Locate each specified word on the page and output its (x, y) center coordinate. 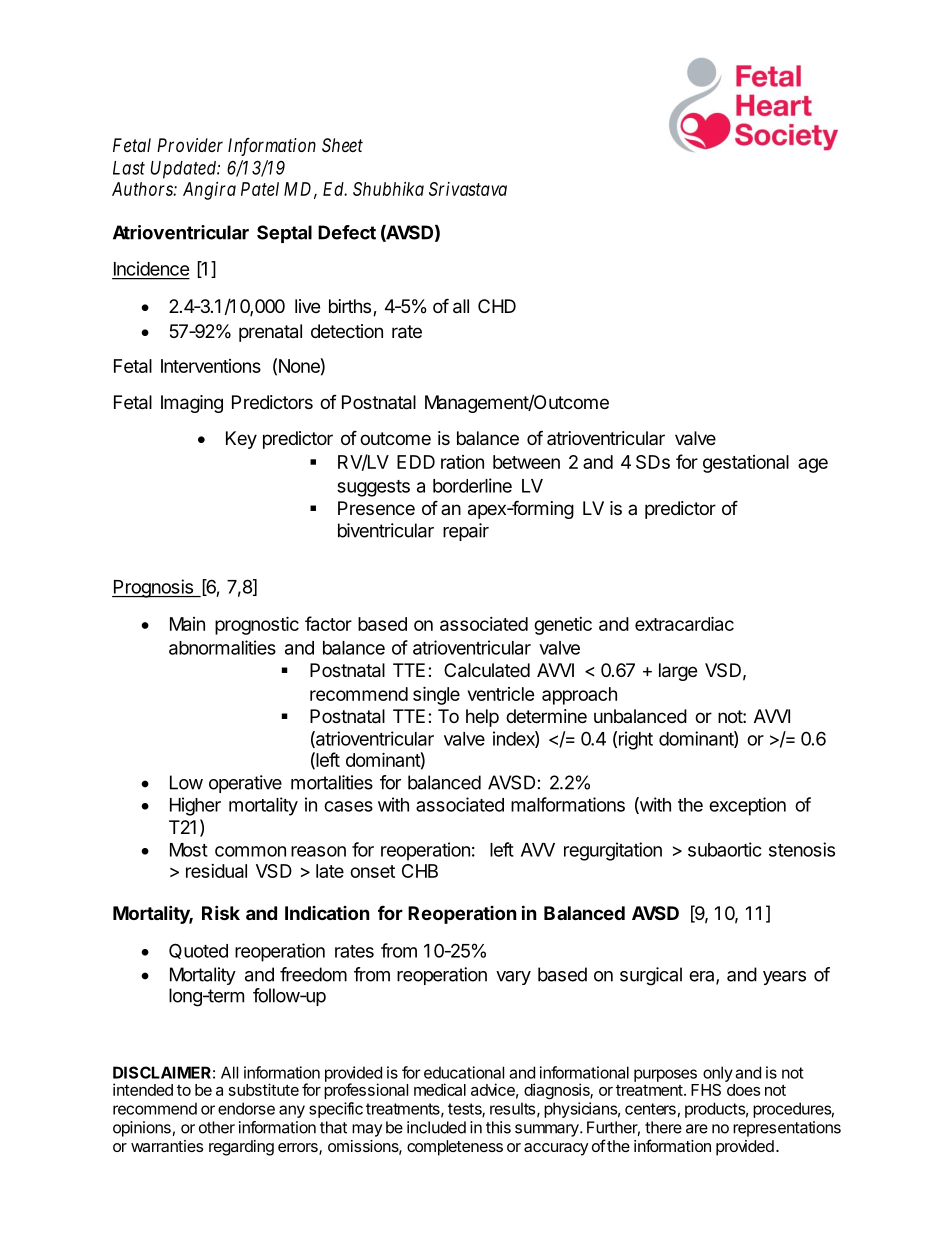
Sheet (342, 145)
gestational (746, 464)
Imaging (192, 404)
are (697, 1129)
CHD (497, 306)
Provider (190, 145)
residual (216, 871)
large (678, 672)
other (217, 1127)
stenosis (802, 849)
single (436, 695)
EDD (416, 462)
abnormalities (222, 647)
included (436, 1127)
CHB (420, 871)
